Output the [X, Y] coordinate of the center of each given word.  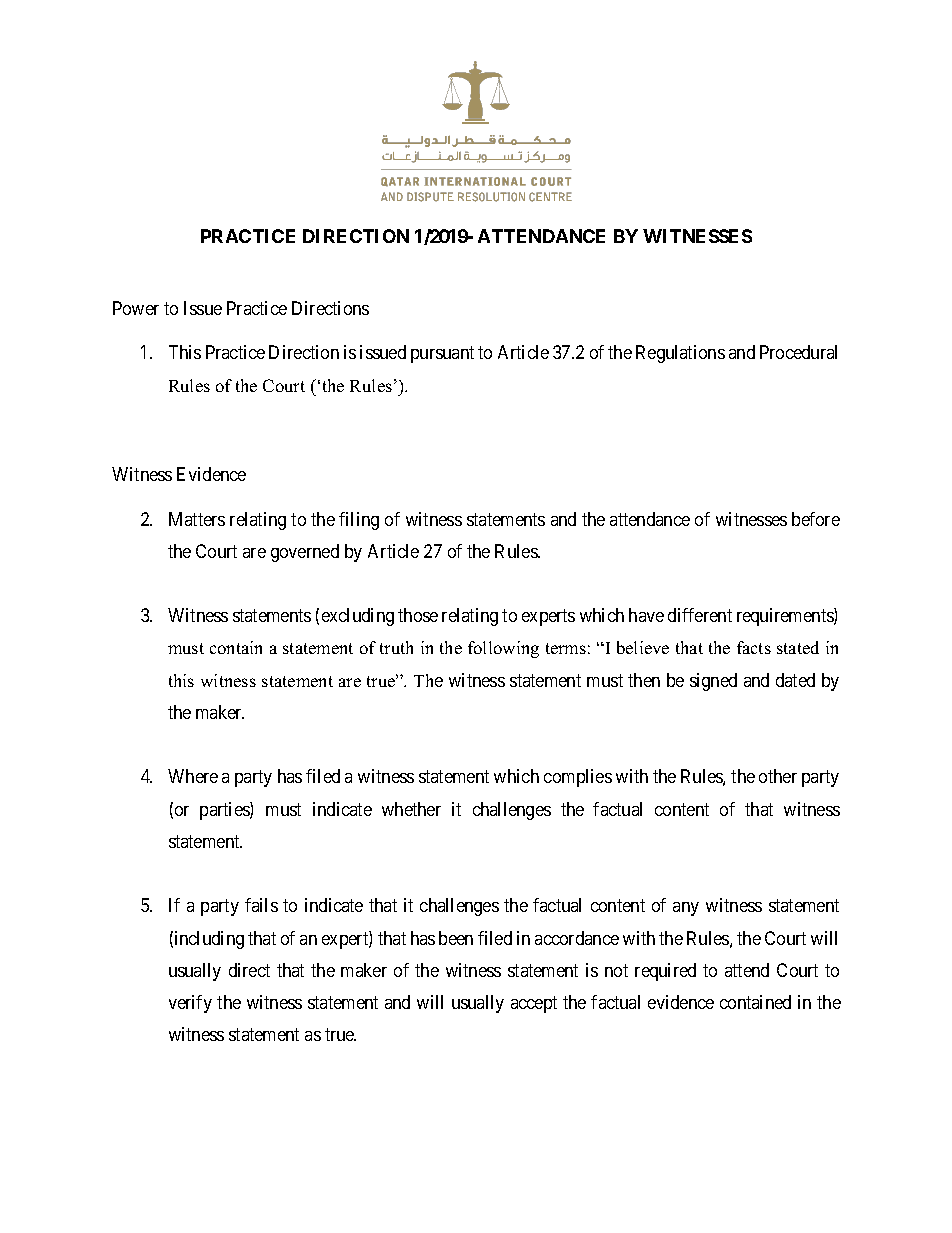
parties [225, 811]
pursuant [442, 355]
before [816, 519]
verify [190, 1004]
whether [411, 809]
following [503, 649]
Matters [197, 519]
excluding [358, 617]
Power [136, 308]
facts [754, 647]
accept [534, 1004]
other [778, 776]
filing [359, 521]
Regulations [680, 354]
